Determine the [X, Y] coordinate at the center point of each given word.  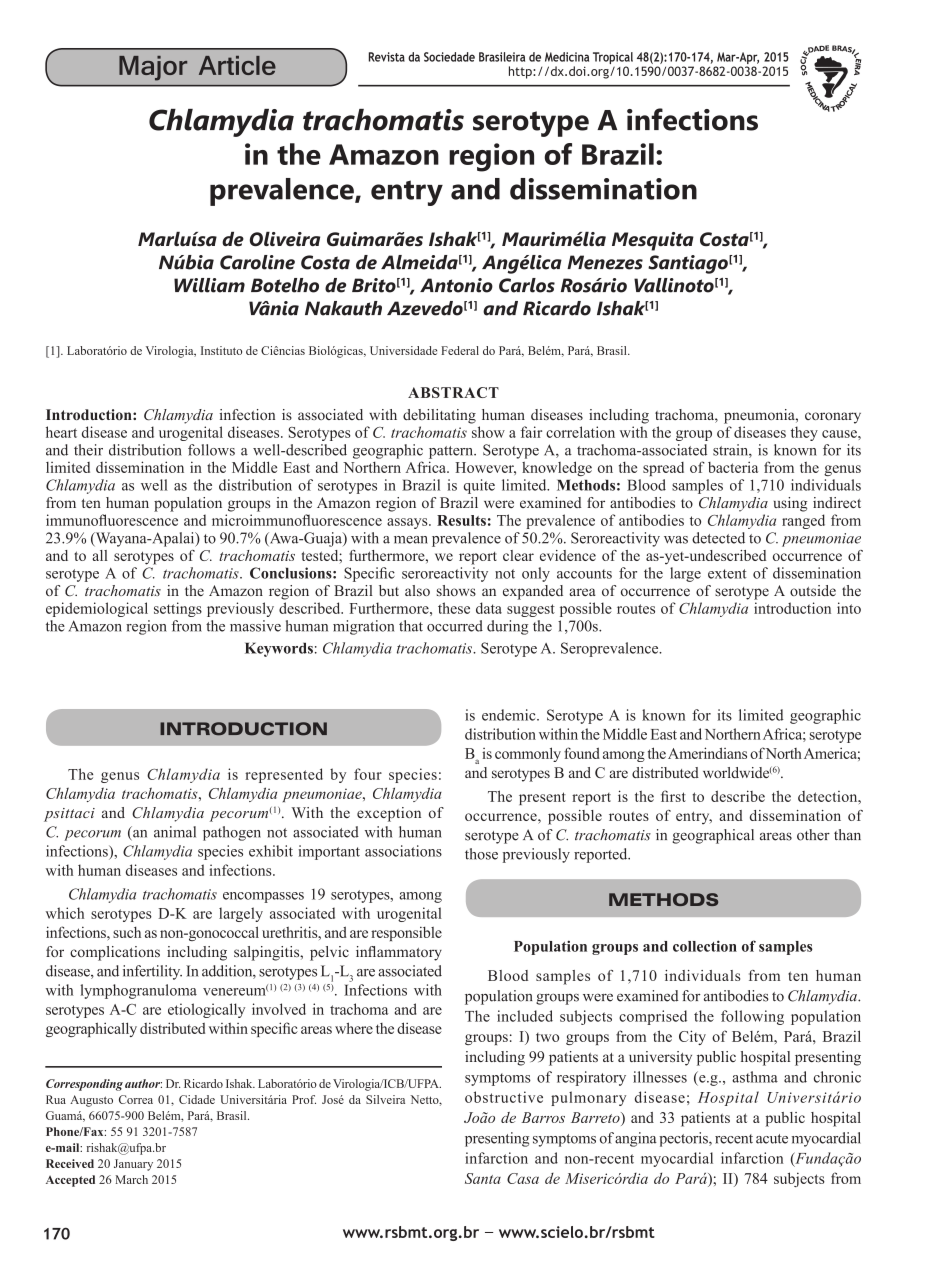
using [790, 504]
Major [153, 68]
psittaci [69, 815]
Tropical [613, 59]
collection [705, 946]
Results [461, 520]
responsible [406, 933]
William [209, 285]
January [133, 1165]
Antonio [456, 285]
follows [211, 450]
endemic [510, 715]
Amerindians [707, 753]
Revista [387, 57]
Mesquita [653, 241]
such [127, 932]
